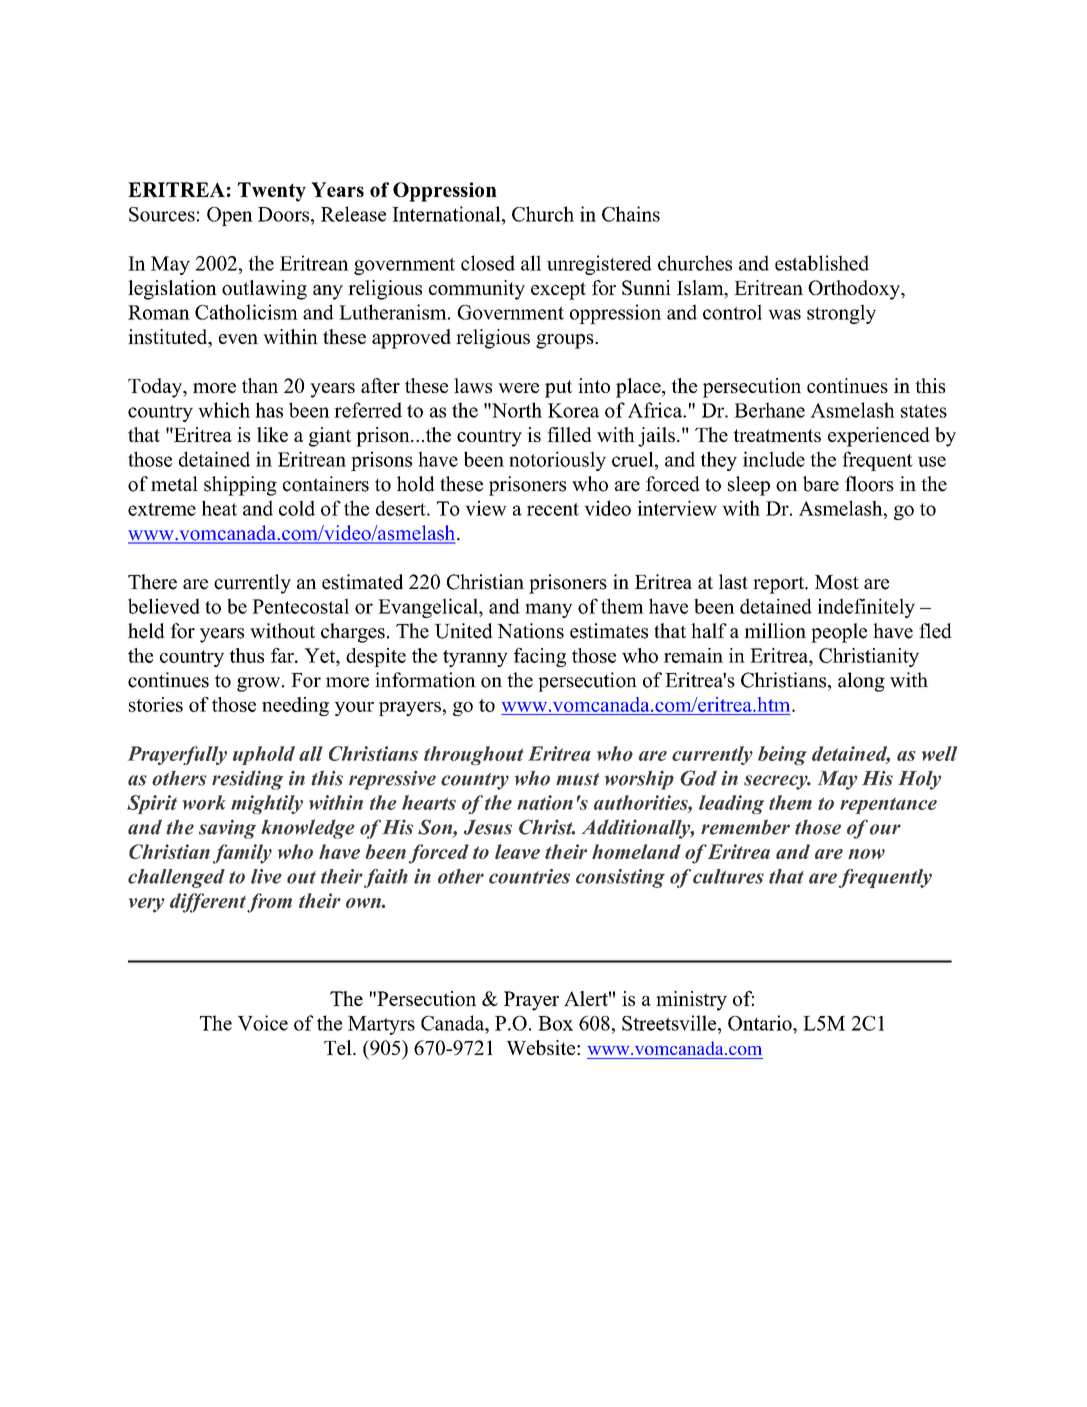 Image resolution: width=1087 pixels, height=1407 pixels. Describe the element at coordinates (230, 216) in the screenshot. I see `Open` at that location.
